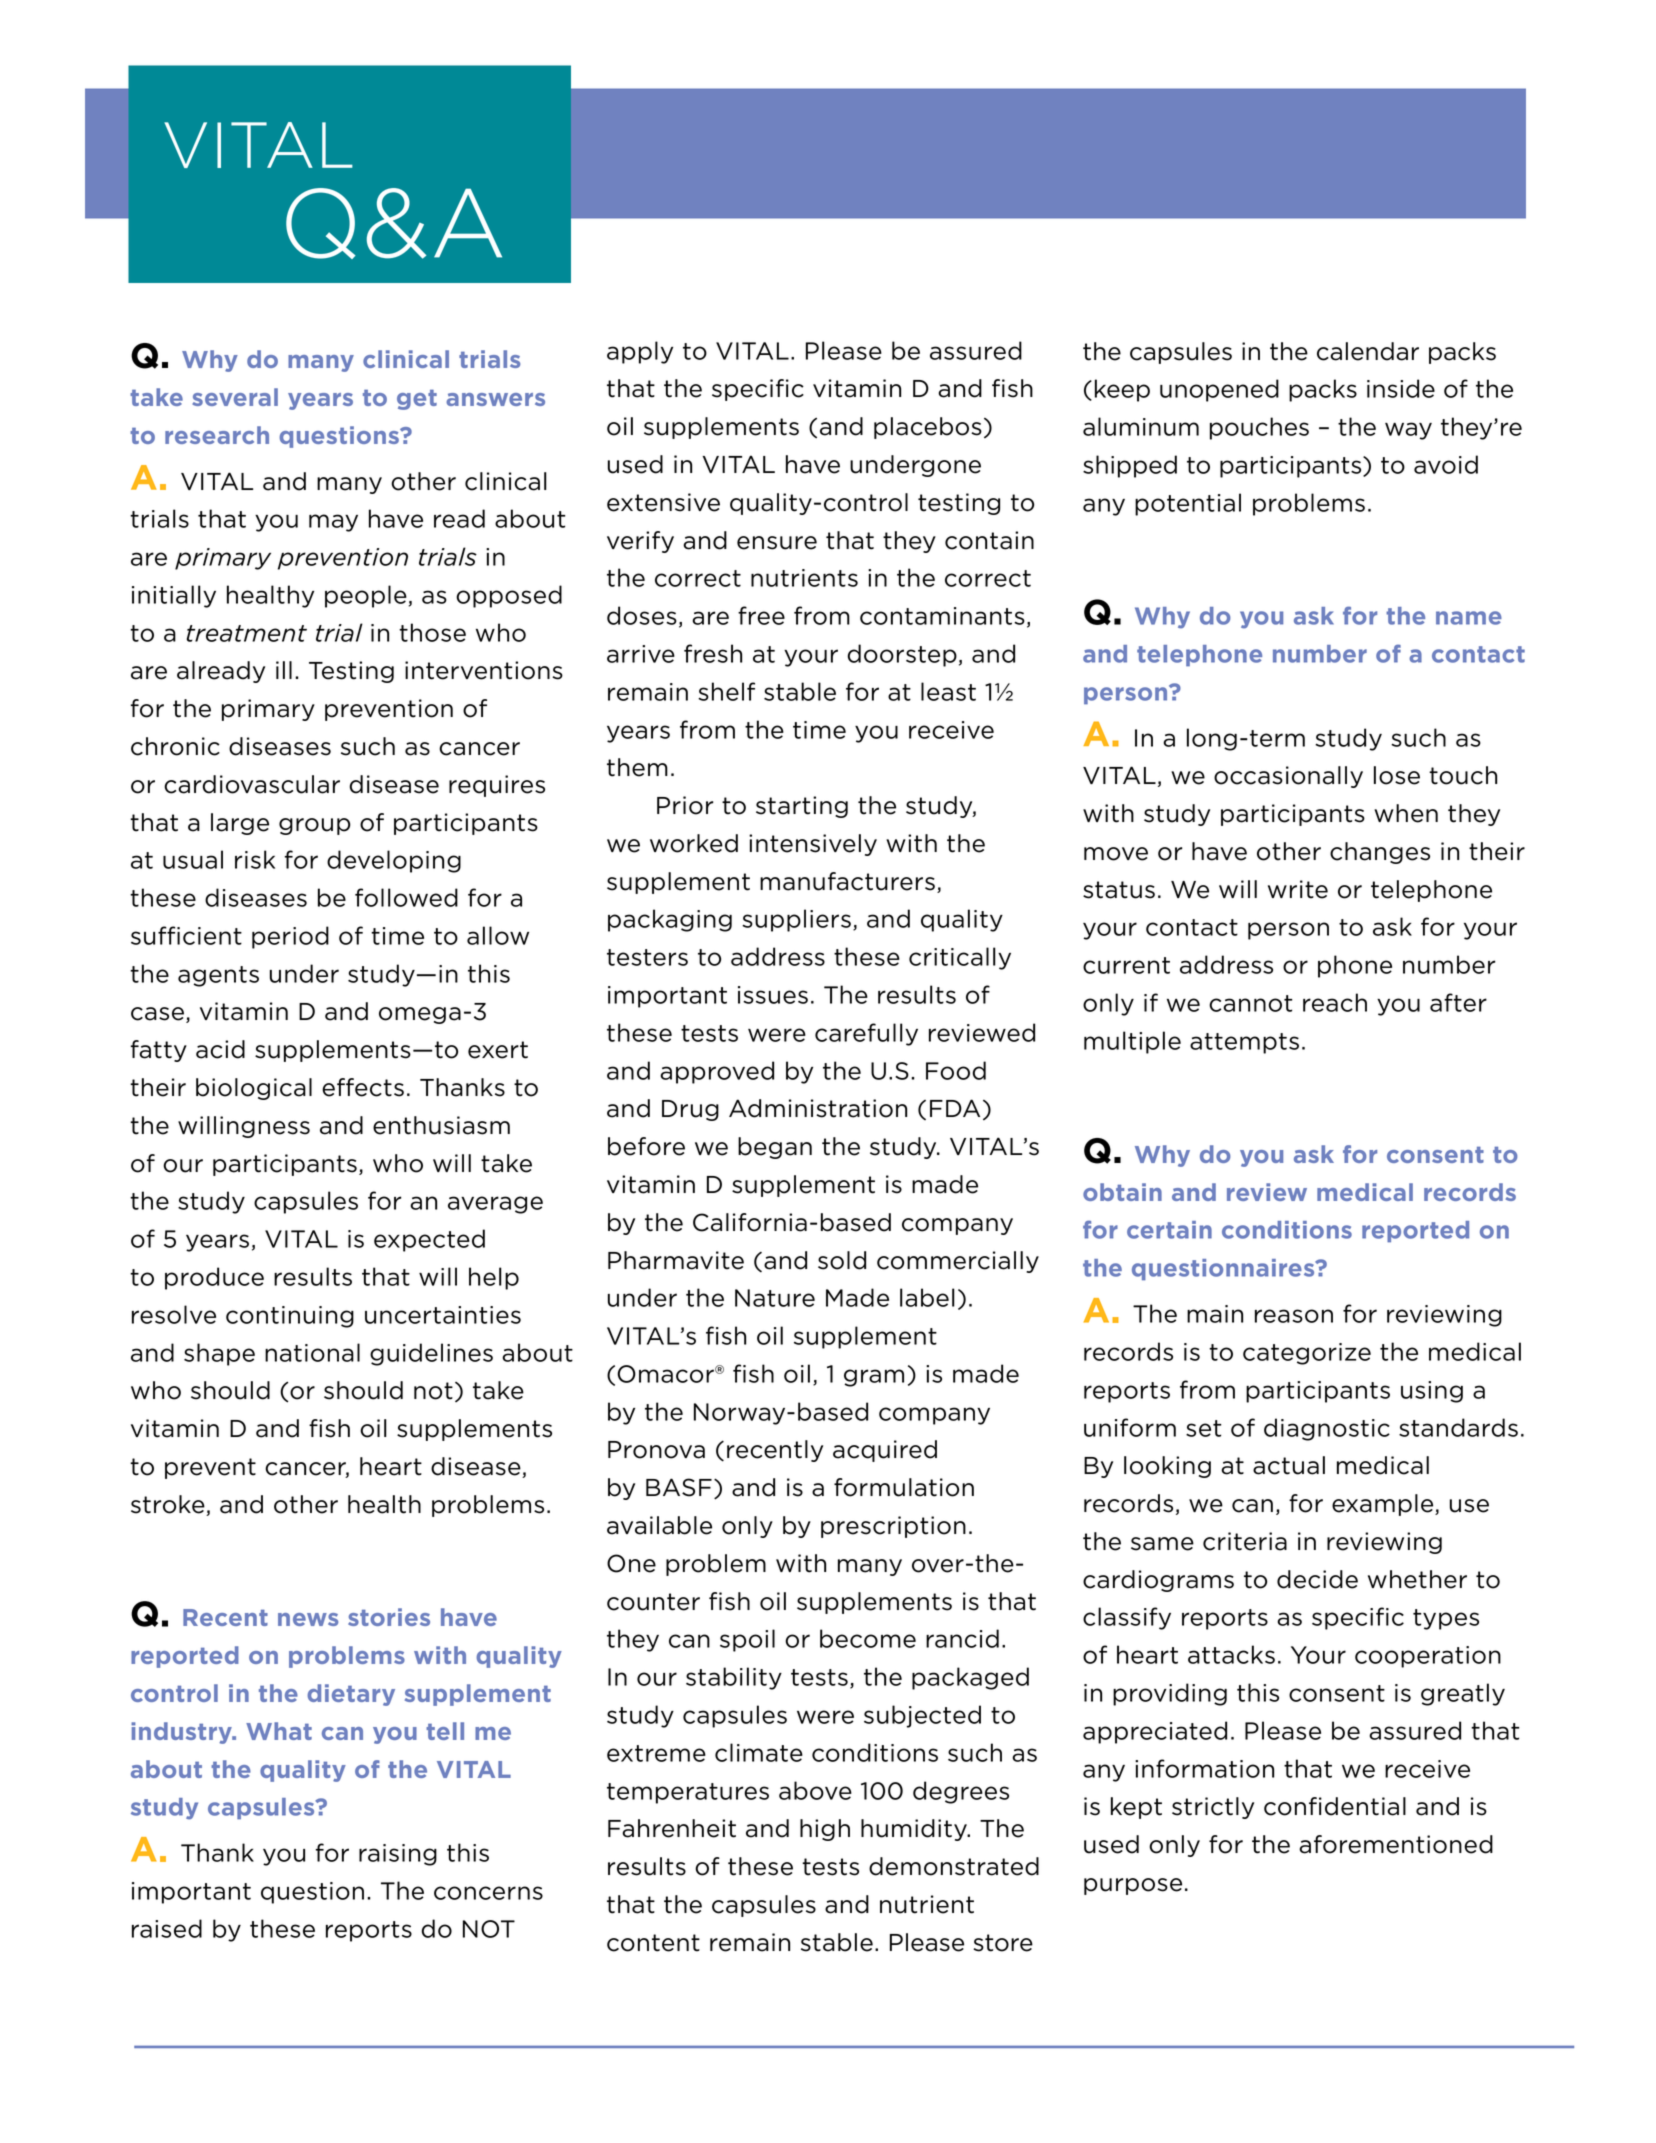 This page has width=1656, height=2143. I want to click on suppliers, so click(796, 920).
